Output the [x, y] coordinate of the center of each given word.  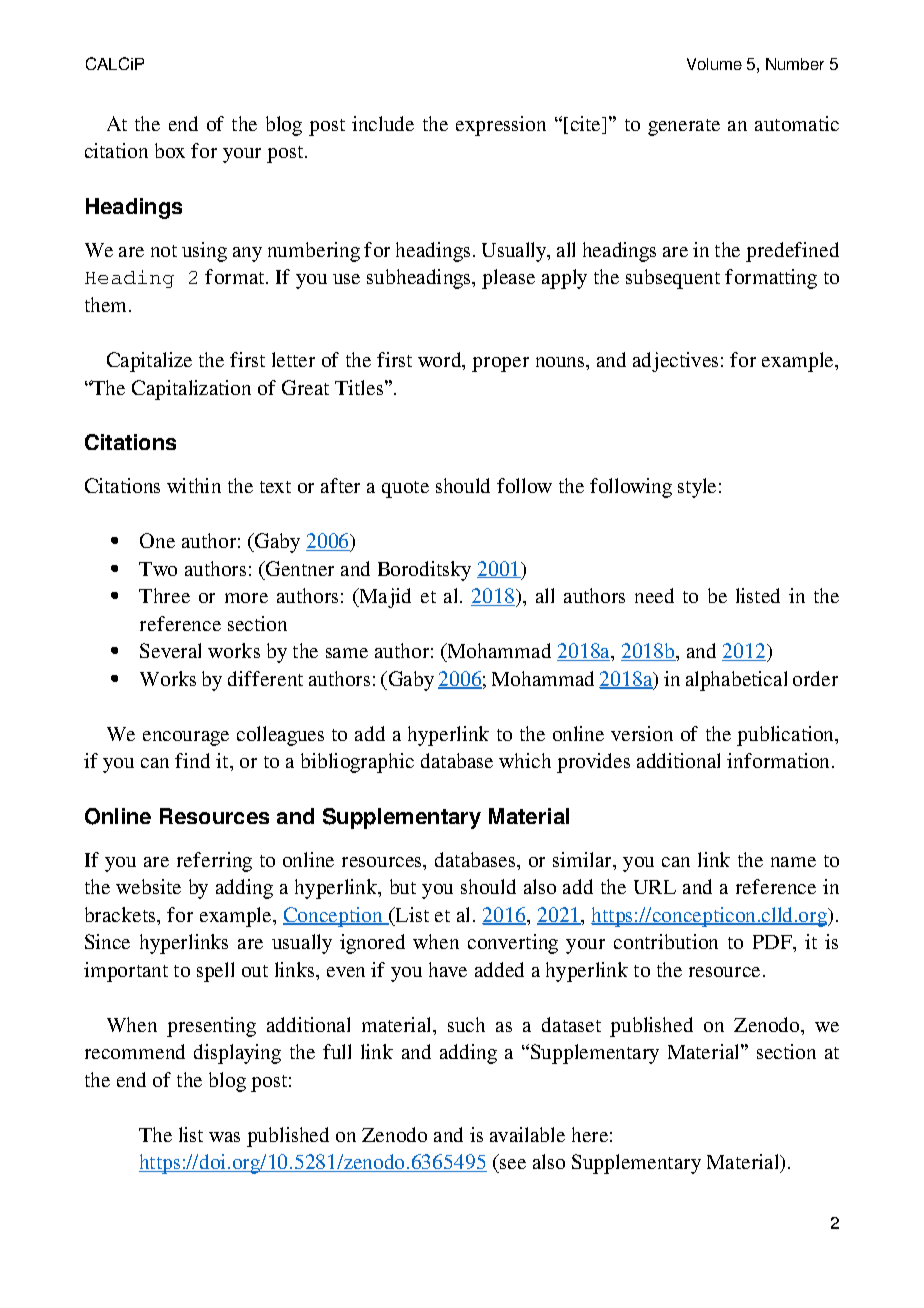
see [512, 1166]
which [525, 760]
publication [787, 736]
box [170, 150]
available [527, 1134]
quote [405, 489]
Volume [714, 64]
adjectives [675, 362]
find [192, 760]
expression [501, 126]
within [194, 485]
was [224, 1137]
